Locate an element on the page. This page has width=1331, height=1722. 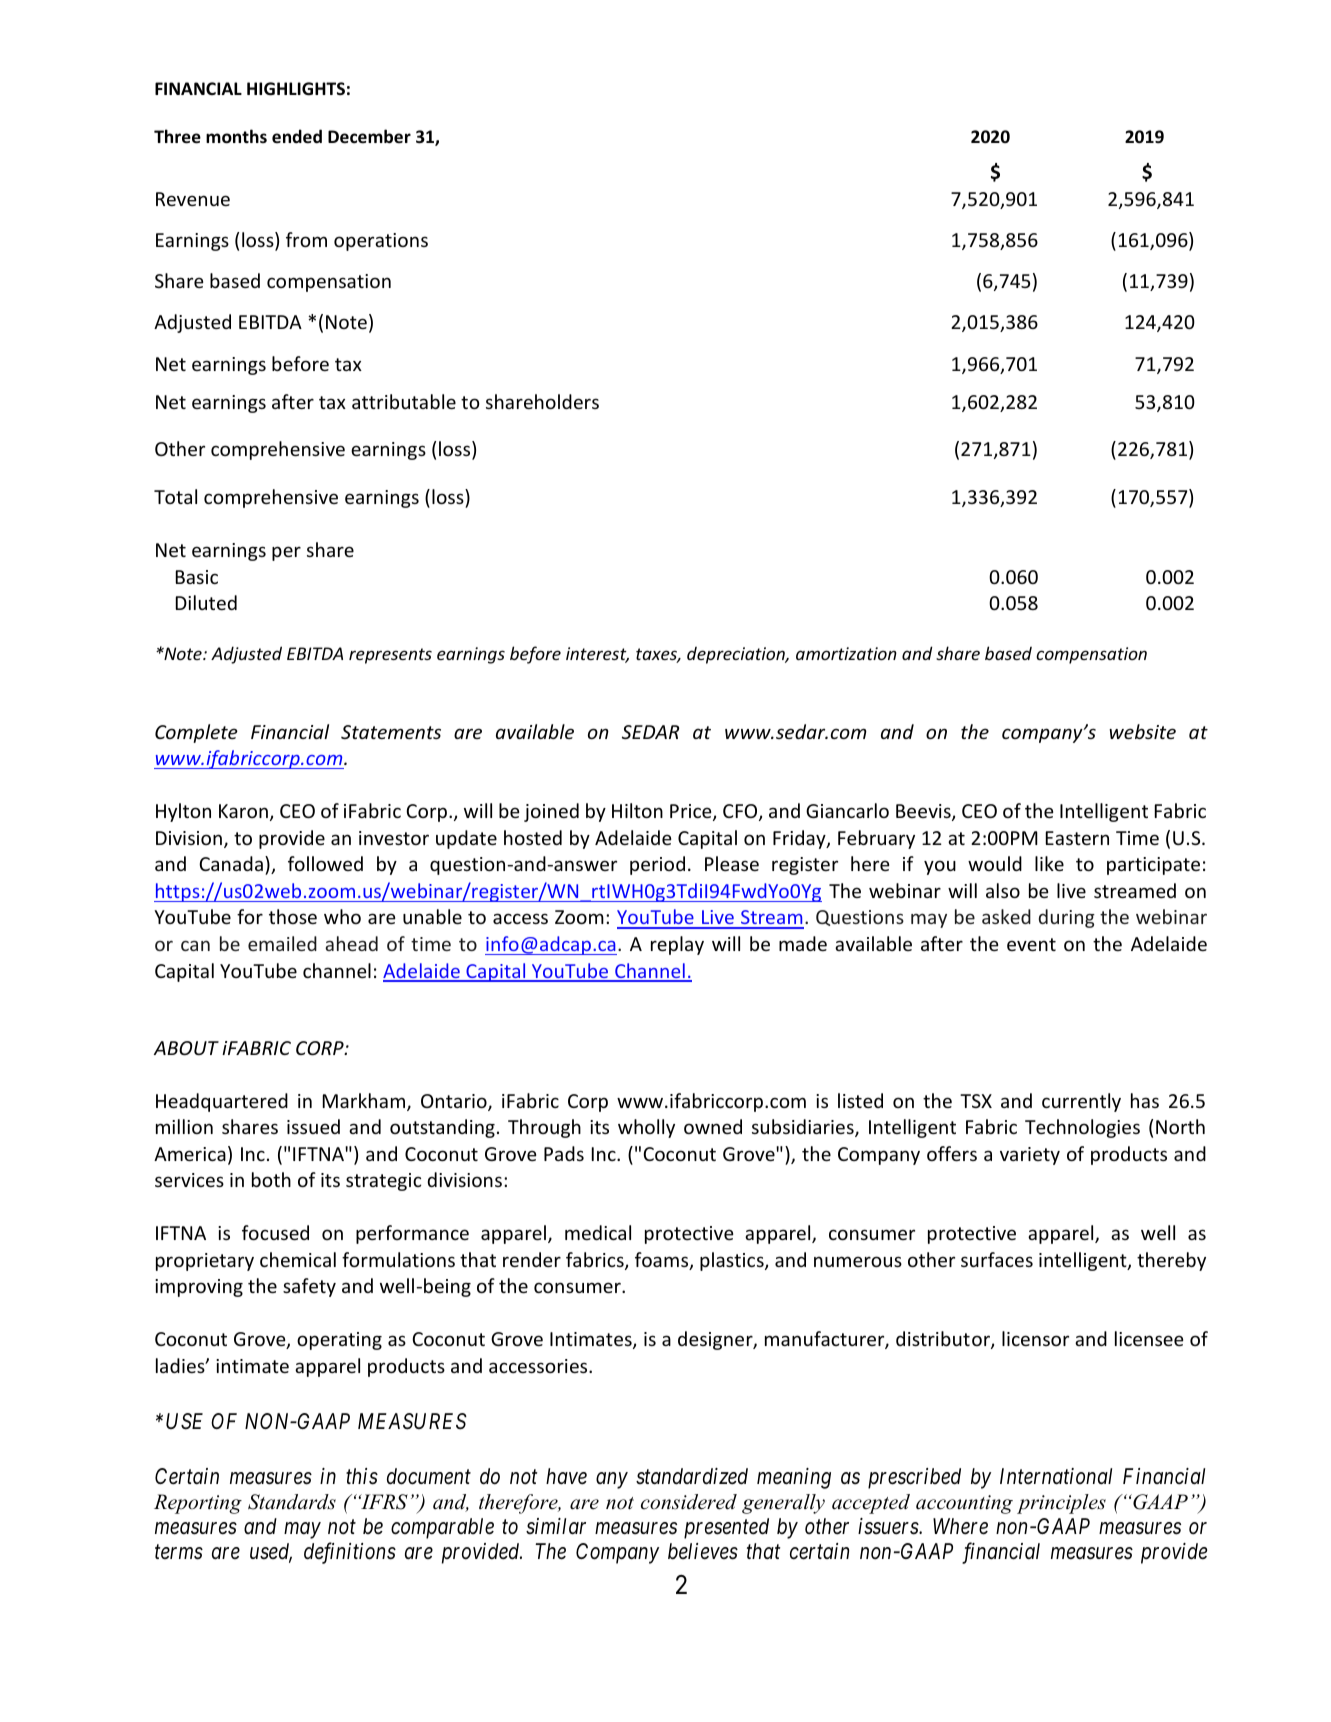
followed is located at coordinates (325, 863).
